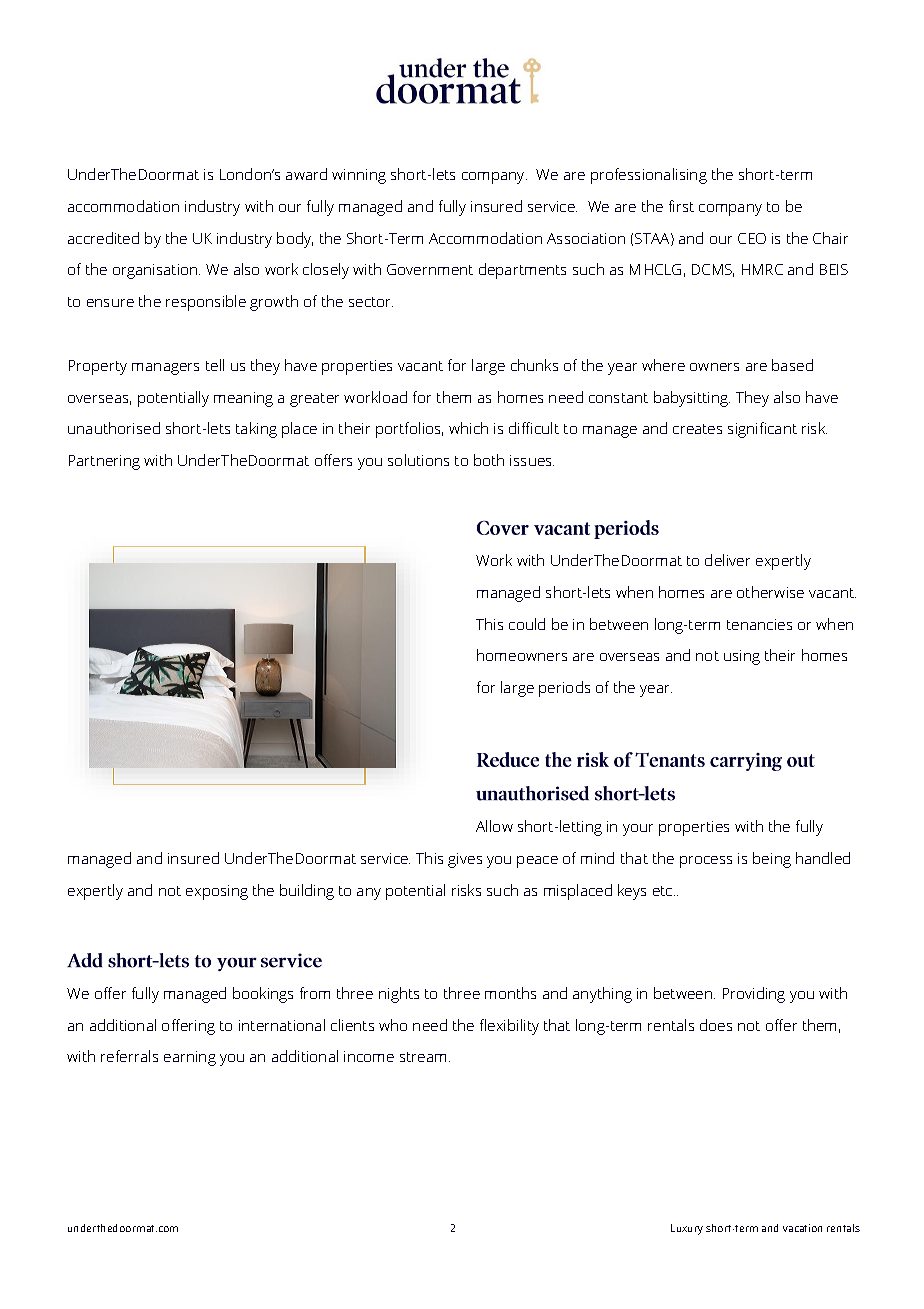  What do you see at coordinates (510, 993) in the page?
I see `months` at bounding box center [510, 993].
